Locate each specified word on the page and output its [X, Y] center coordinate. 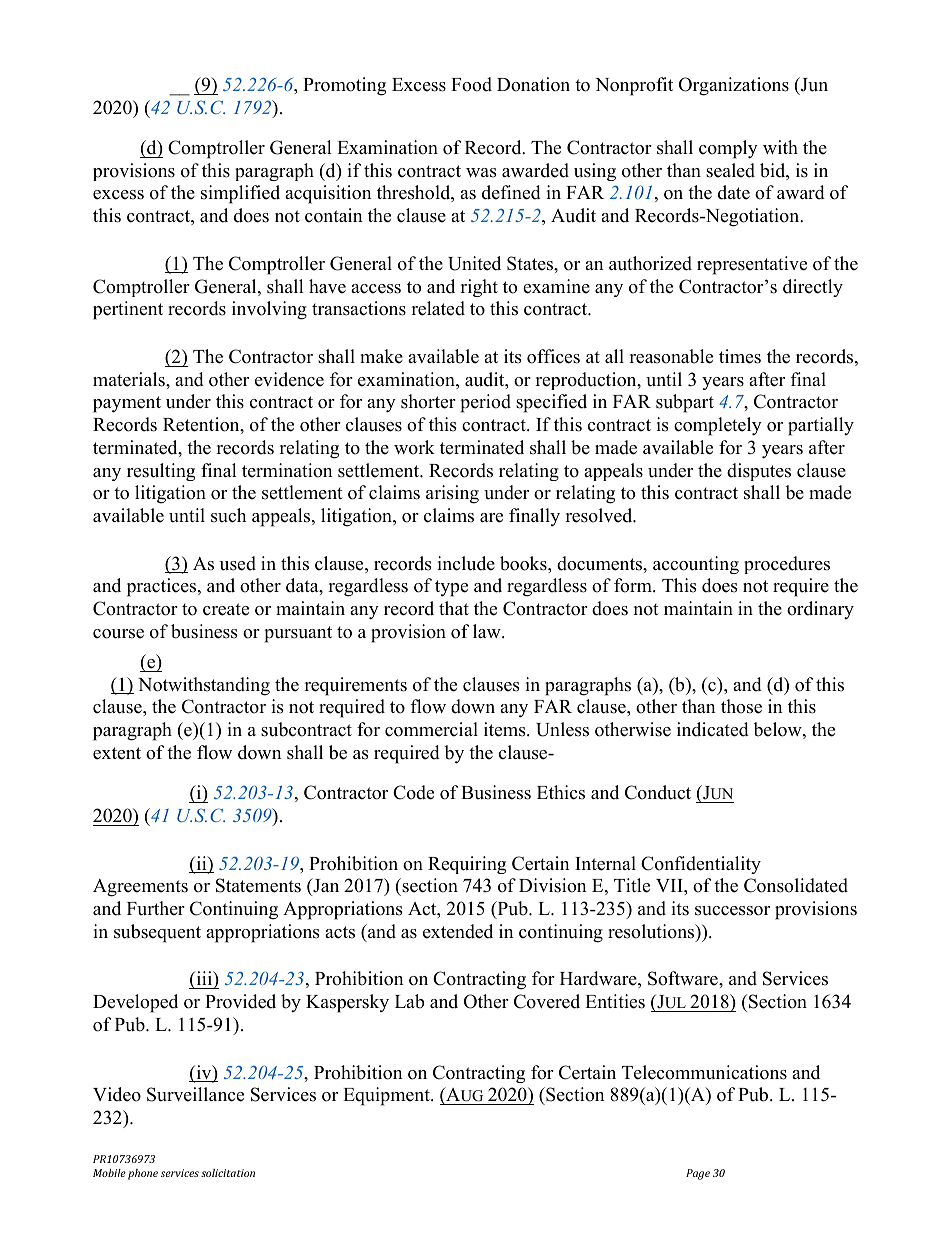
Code [413, 792]
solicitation [228, 1173]
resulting [161, 472]
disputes [759, 472]
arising [452, 494]
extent [117, 753]
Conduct [658, 792]
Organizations [734, 86]
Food [471, 84]
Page [698, 1174]
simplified [240, 194]
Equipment [387, 1096]
